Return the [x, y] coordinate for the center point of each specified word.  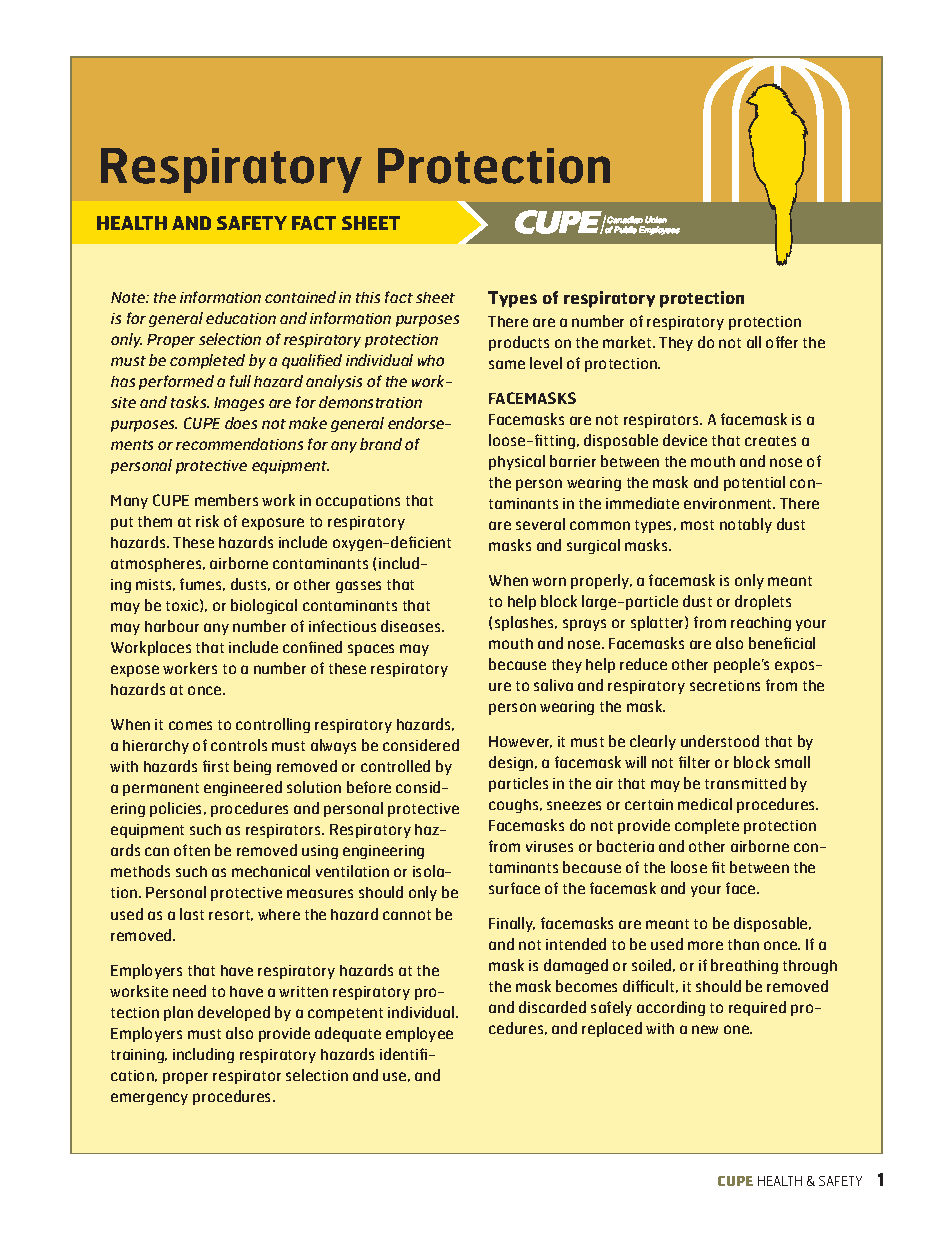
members [226, 500]
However [520, 742]
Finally [512, 924]
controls [239, 745]
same [507, 364]
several [540, 524]
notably [746, 525]
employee [419, 1034]
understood [720, 741]
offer [782, 342]
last [192, 914]
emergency [149, 1099]
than [743, 944]
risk [207, 521]
